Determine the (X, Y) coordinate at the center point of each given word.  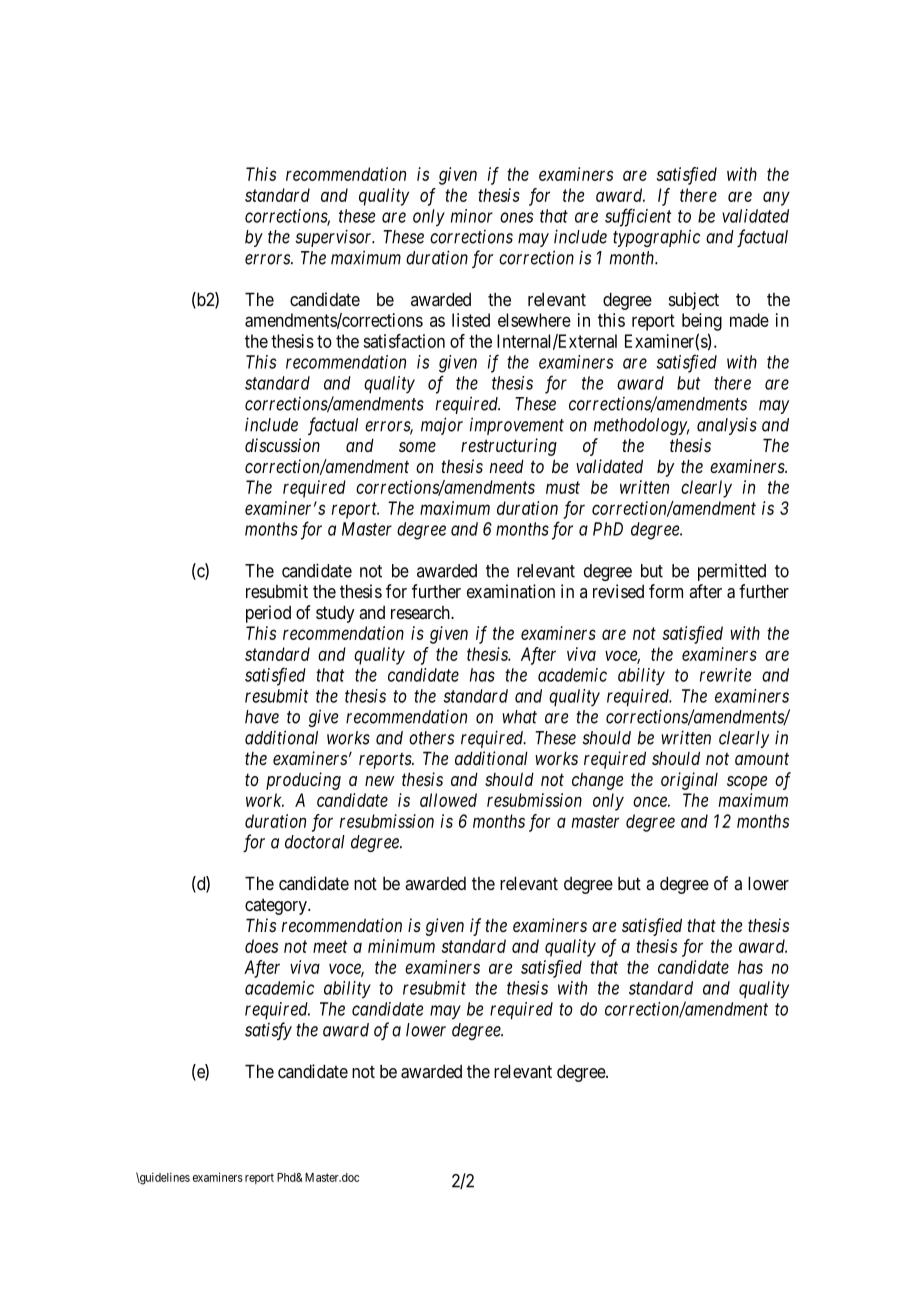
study (335, 614)
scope (747, 783)
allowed (448, 800)
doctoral (315, 842)
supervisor (335, 238)
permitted (732, 572)
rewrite (725, 675)
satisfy (268, 1031)
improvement (517, 426)
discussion (282, 445)
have (262, 717)
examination (511, 591)
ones (516, 217)
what (520, 717)
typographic (656, 238)
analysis (727, 426)
